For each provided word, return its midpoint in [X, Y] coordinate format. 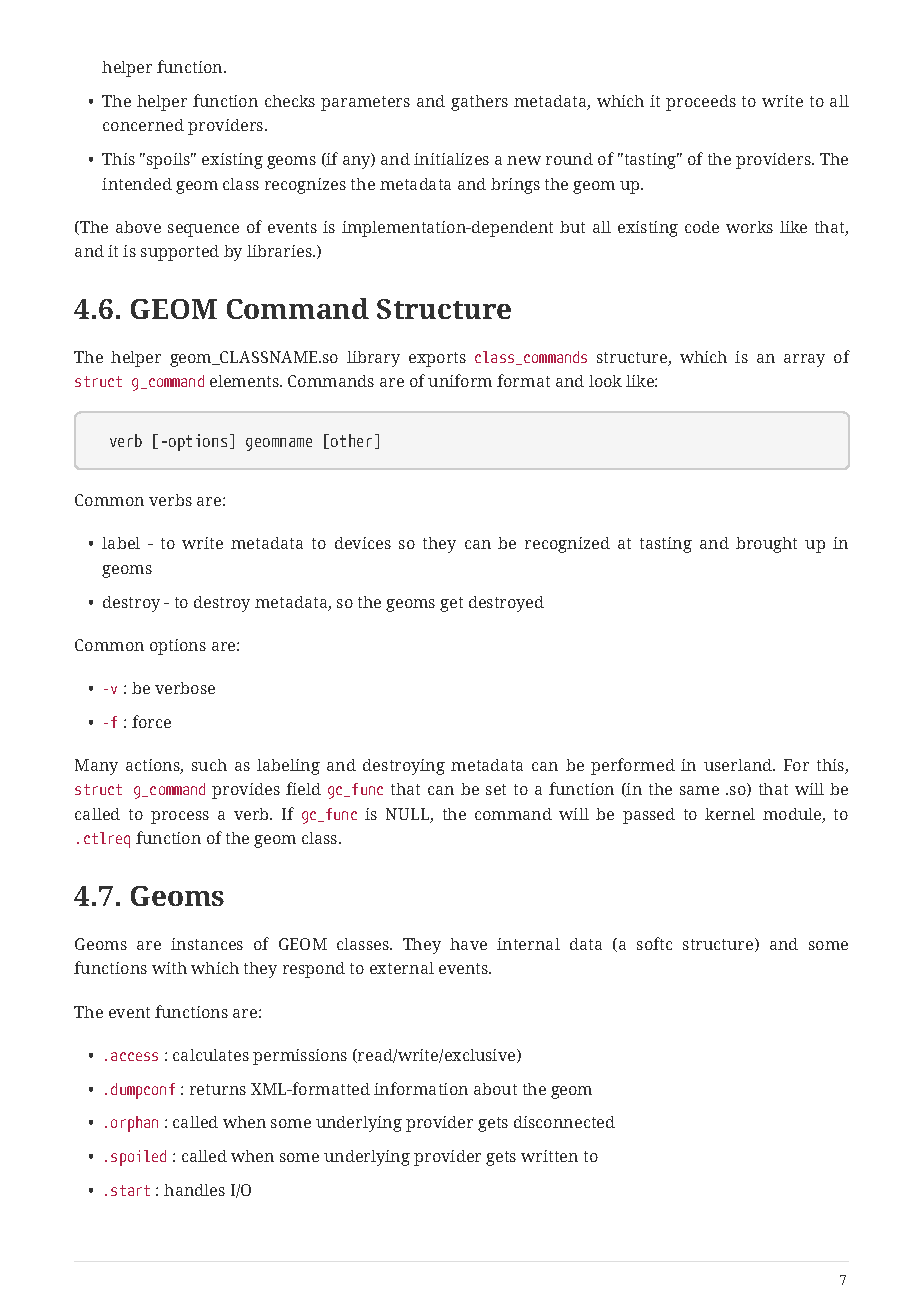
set [496, 789]
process [180, 817]
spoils [170, 161]
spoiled [138, 1158]
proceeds [701, 103]
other [351, 440]
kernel [730, 814]
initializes [451, 159]
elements [245, 381]
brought [766, 545]
